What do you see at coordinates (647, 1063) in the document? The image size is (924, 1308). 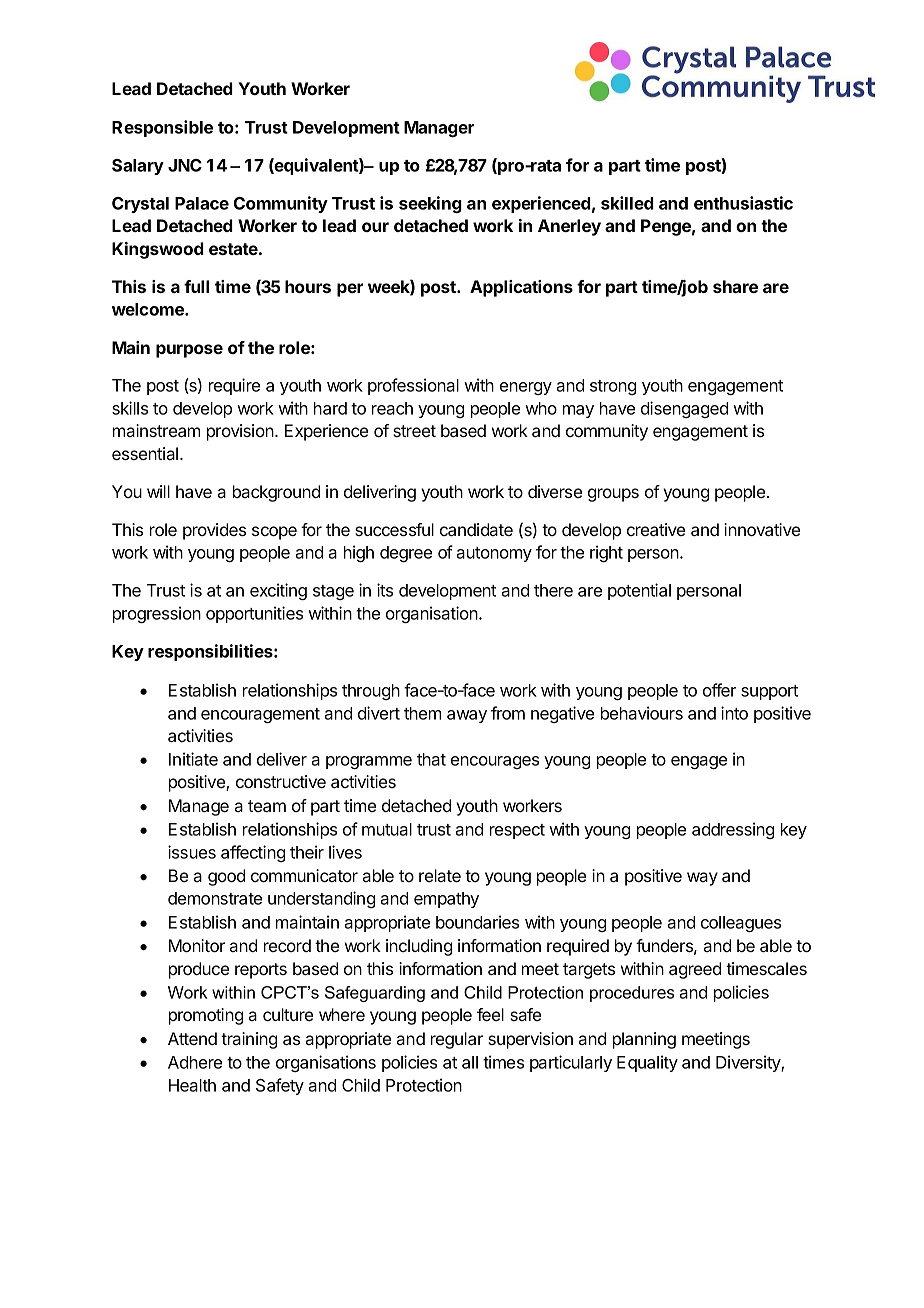 I see `Equality` at bounding box center [647, 1063].
